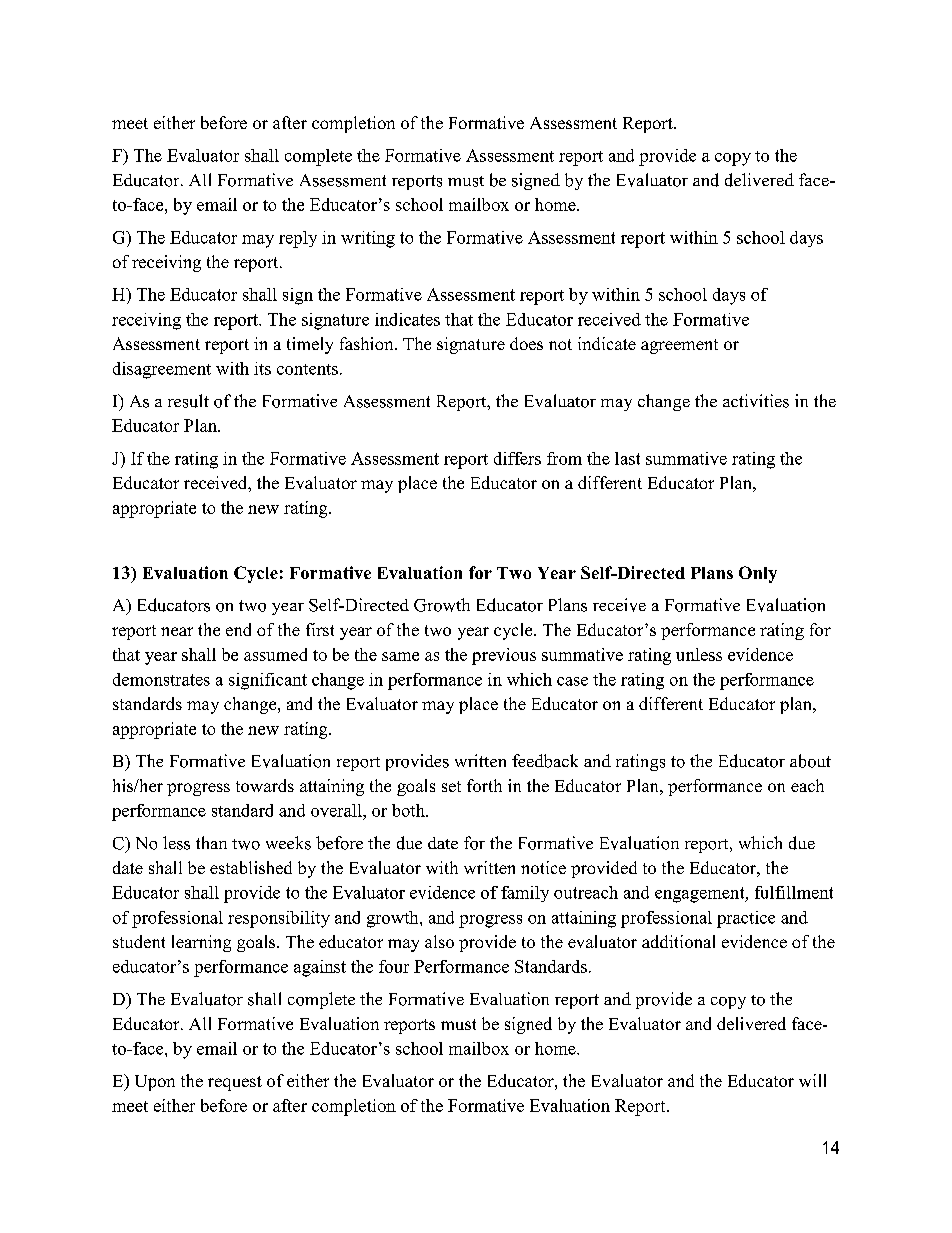 This image has width=952, height=1233. What do you see at coordinates (484, 785) in the image?
I see `forth` at bounding box center [484, 785].
